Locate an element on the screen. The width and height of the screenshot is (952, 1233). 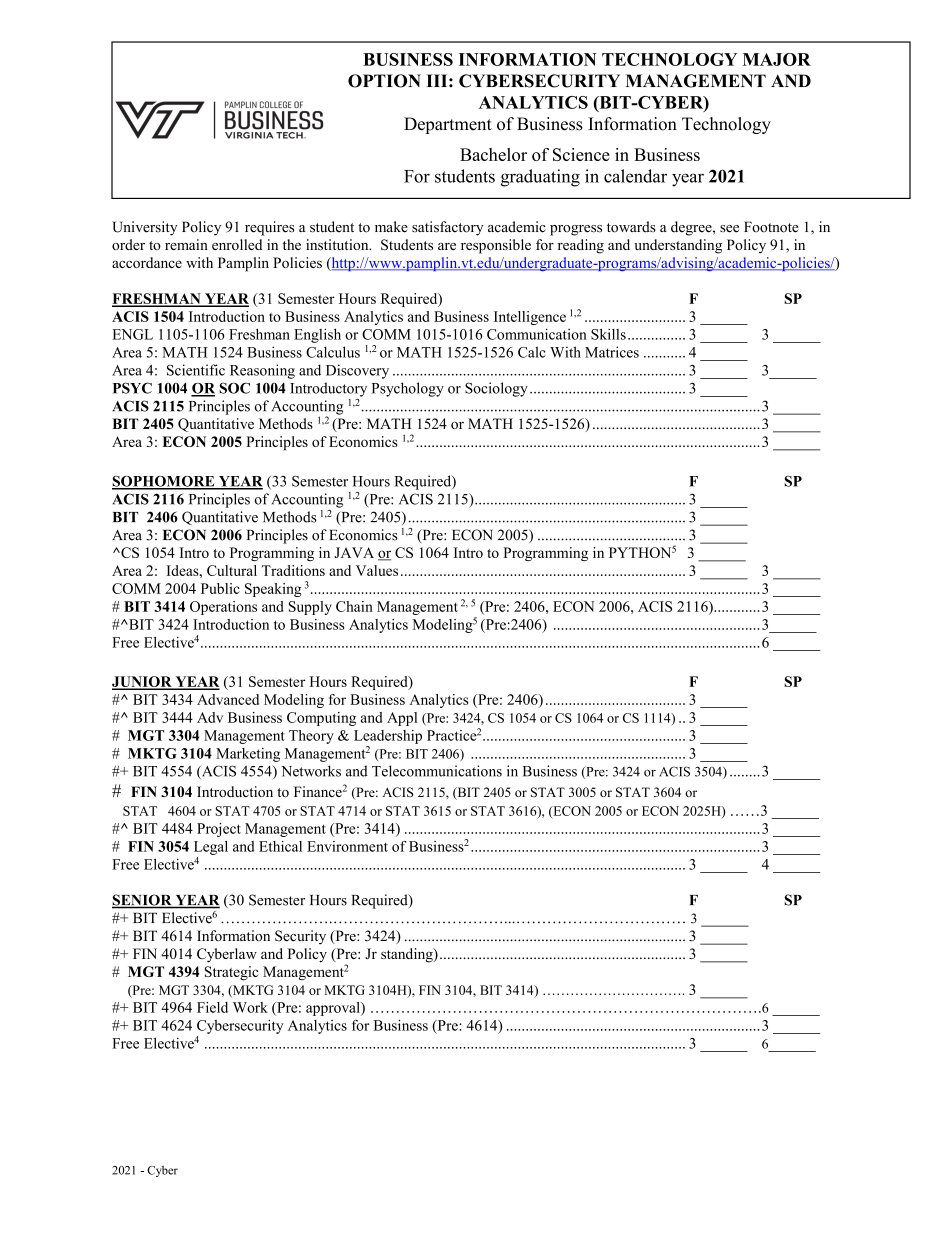
Leadership is located at coordinates (388, 737).
